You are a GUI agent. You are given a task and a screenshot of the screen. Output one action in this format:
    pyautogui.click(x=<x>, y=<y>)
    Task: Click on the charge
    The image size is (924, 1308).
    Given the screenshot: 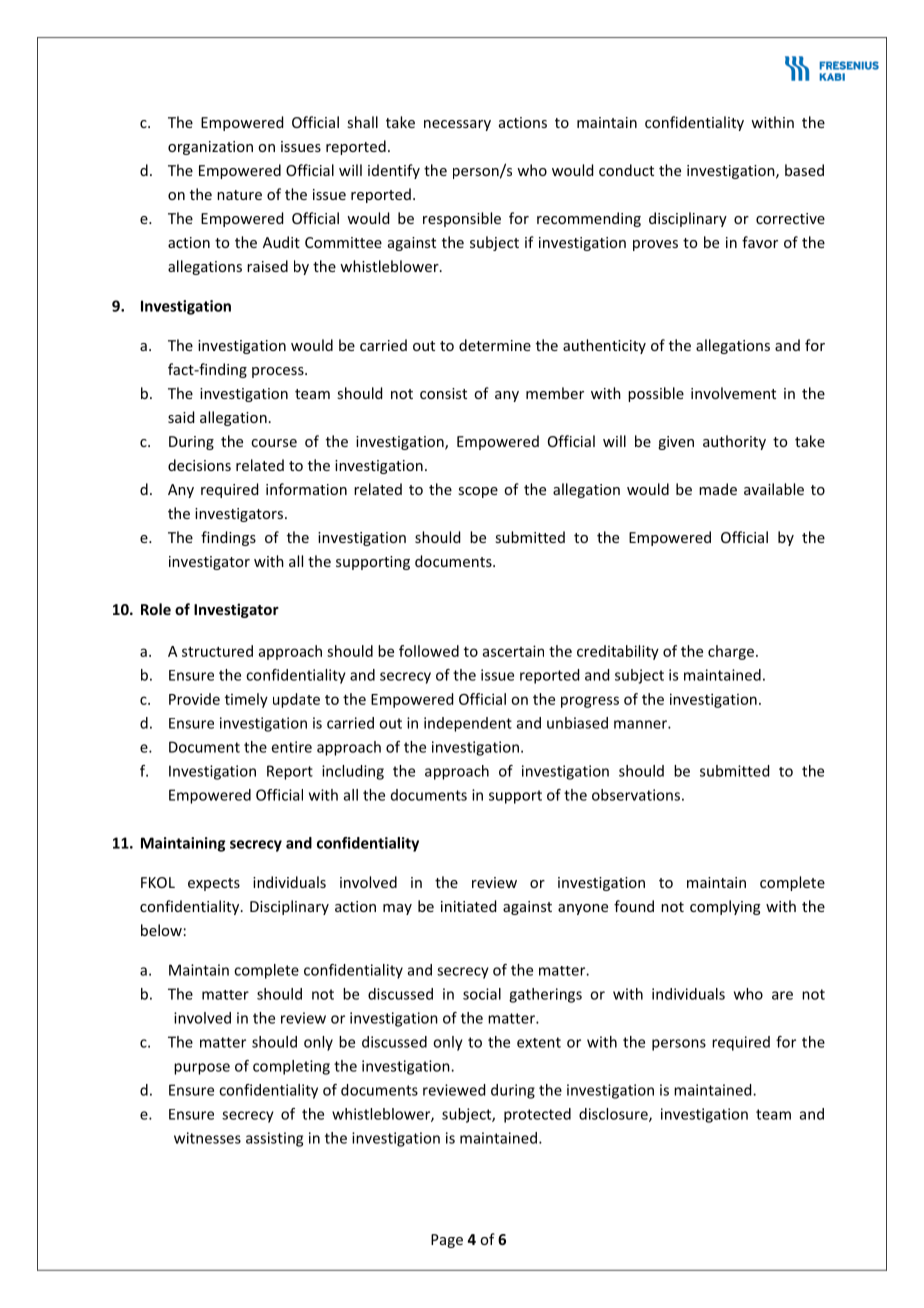 What is the action you would take?
    pyautogui.click(x=731, y=652)
